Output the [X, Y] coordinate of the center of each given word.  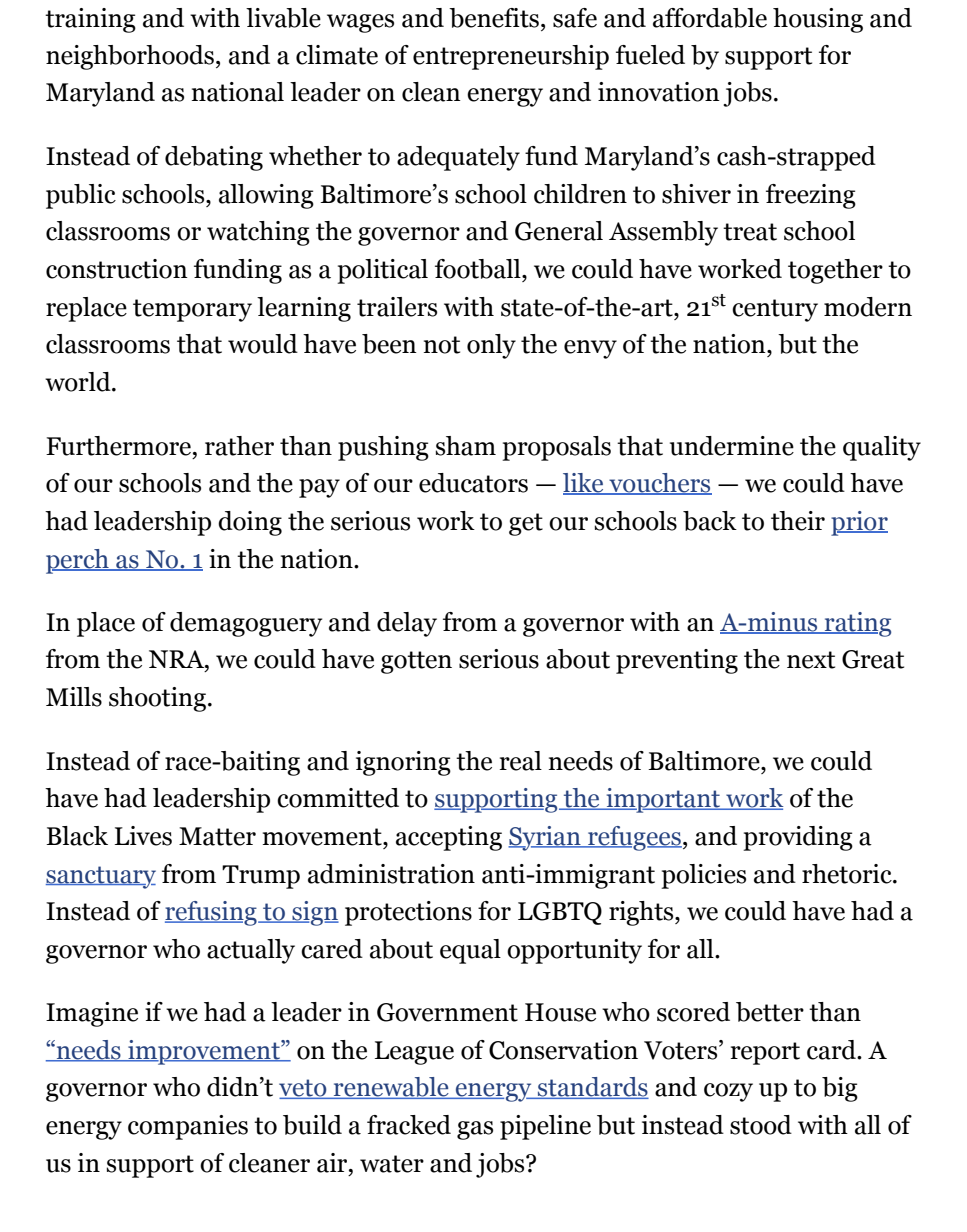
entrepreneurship [511, 57]
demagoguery [246, 624]
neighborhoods [130, 57]
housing [818, 20]
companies [188, 1127]
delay [407, 624]
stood [761, 1125]
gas [475, 1130]
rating [857, 624]
